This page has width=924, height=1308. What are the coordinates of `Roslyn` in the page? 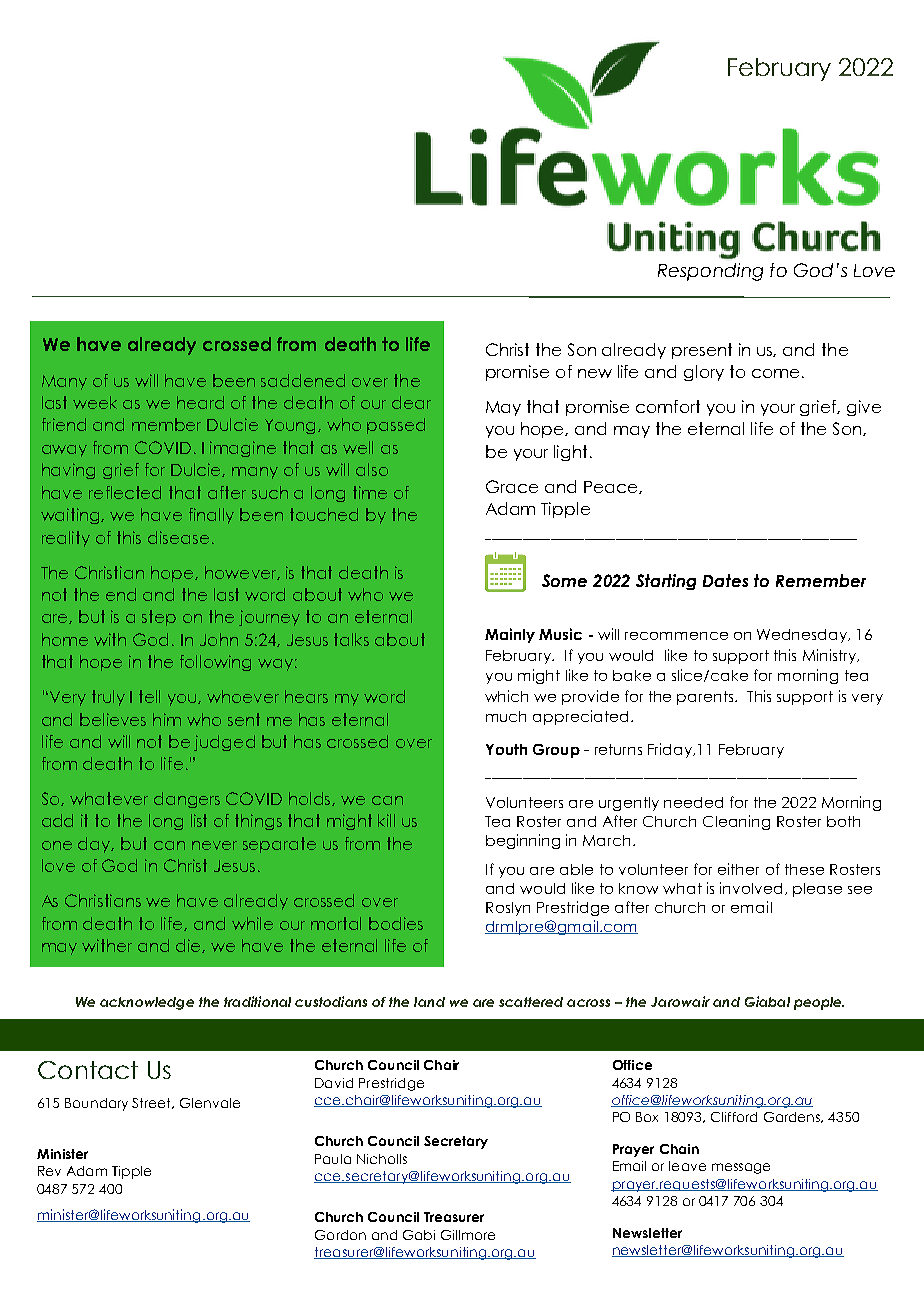 It's located at (508, 909).
